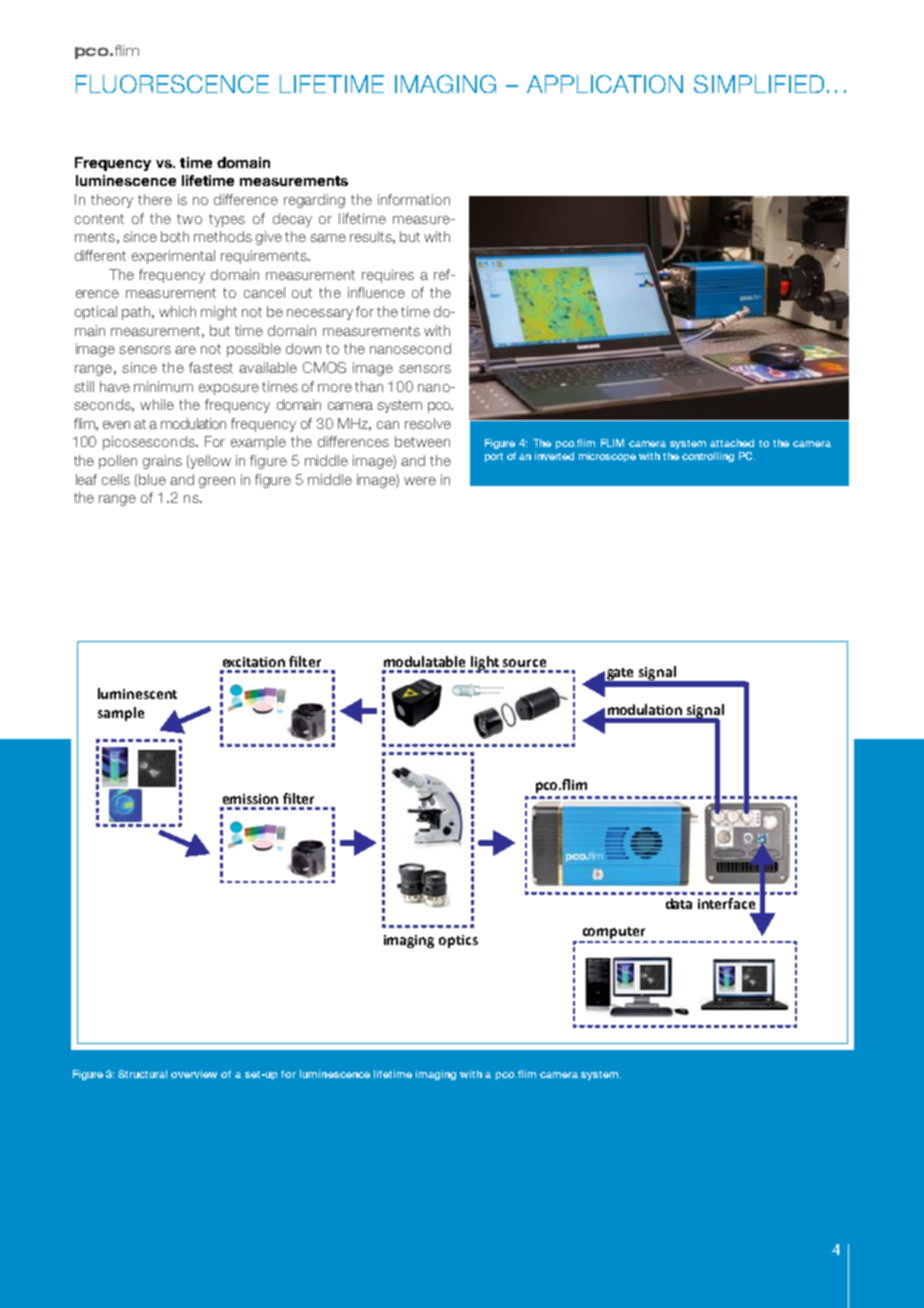  What do you see at coordinates (142, 1074) in the document?
I see `Structural` at bounding box center [142, 1074].
